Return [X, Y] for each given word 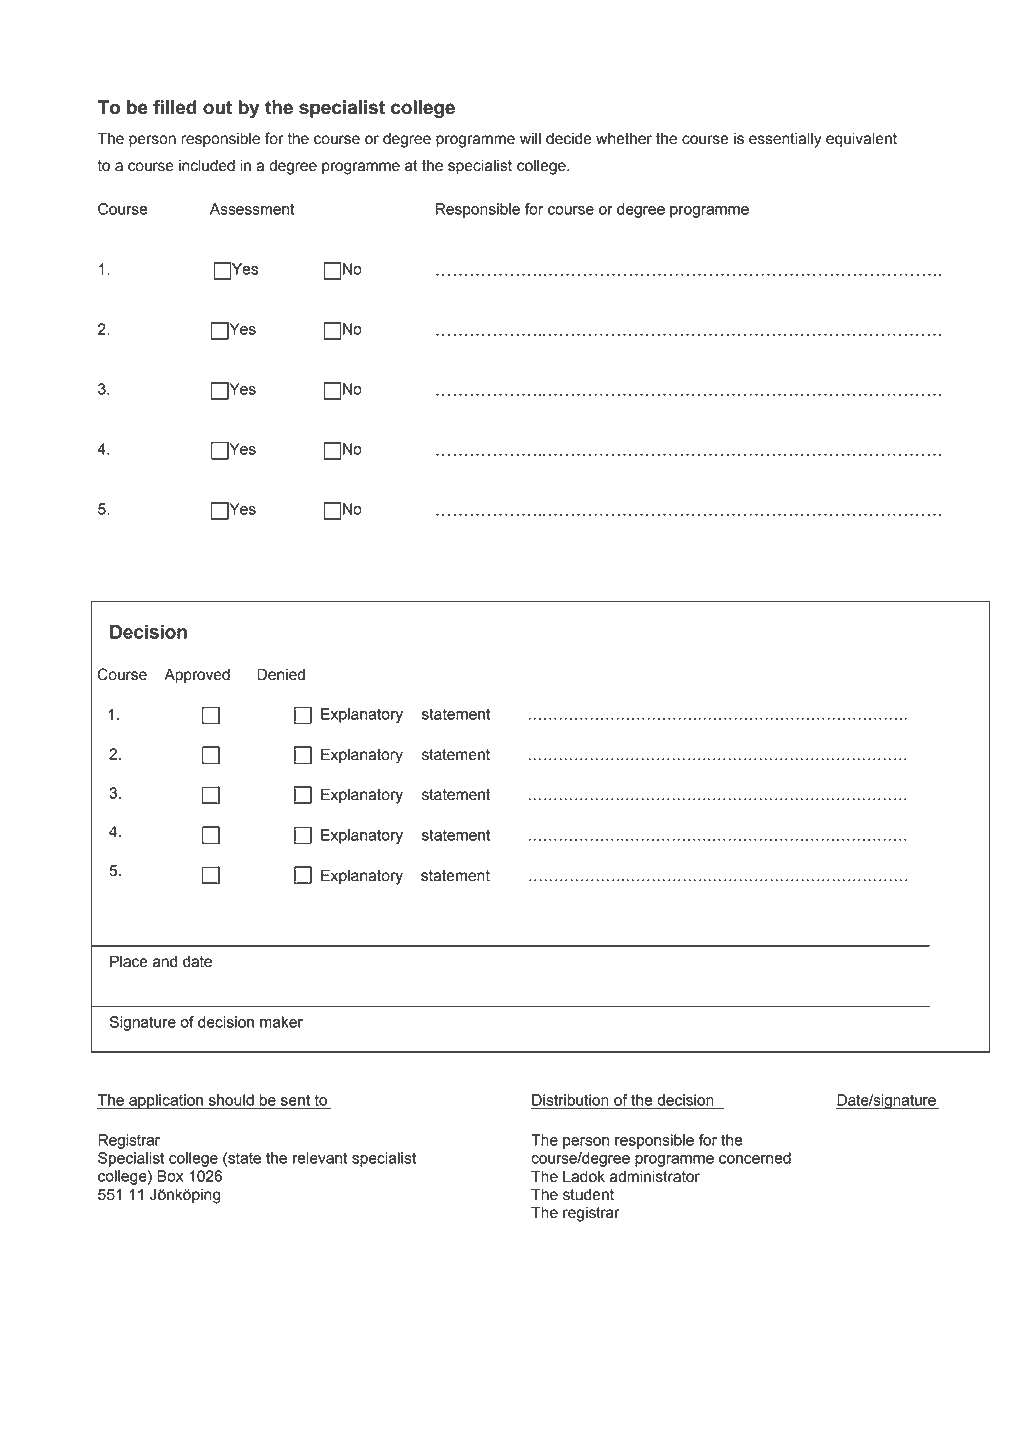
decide [569, 138]
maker [281, 1022]
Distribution [570, 1100]
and [165, 961]
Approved [197, 676]
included [207, 165]
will [530, 138]
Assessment [252, 209]
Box [170, 1176]
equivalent [861, 140]
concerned [755, 1158]
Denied [281, 674]
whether [624, 139]
